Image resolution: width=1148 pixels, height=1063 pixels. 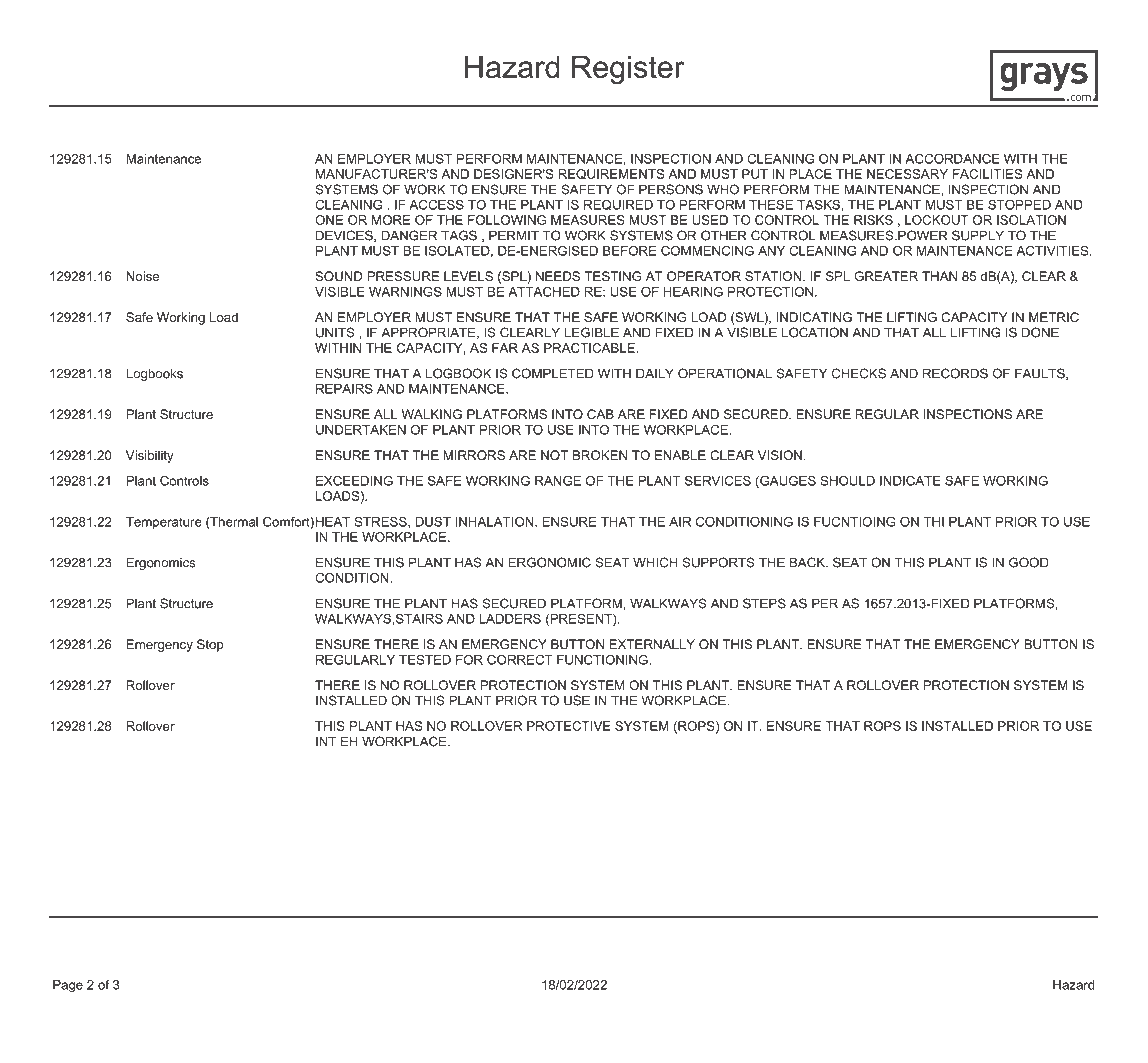 I want to click on ACCORDANCE, so click(x=952, y=159).
